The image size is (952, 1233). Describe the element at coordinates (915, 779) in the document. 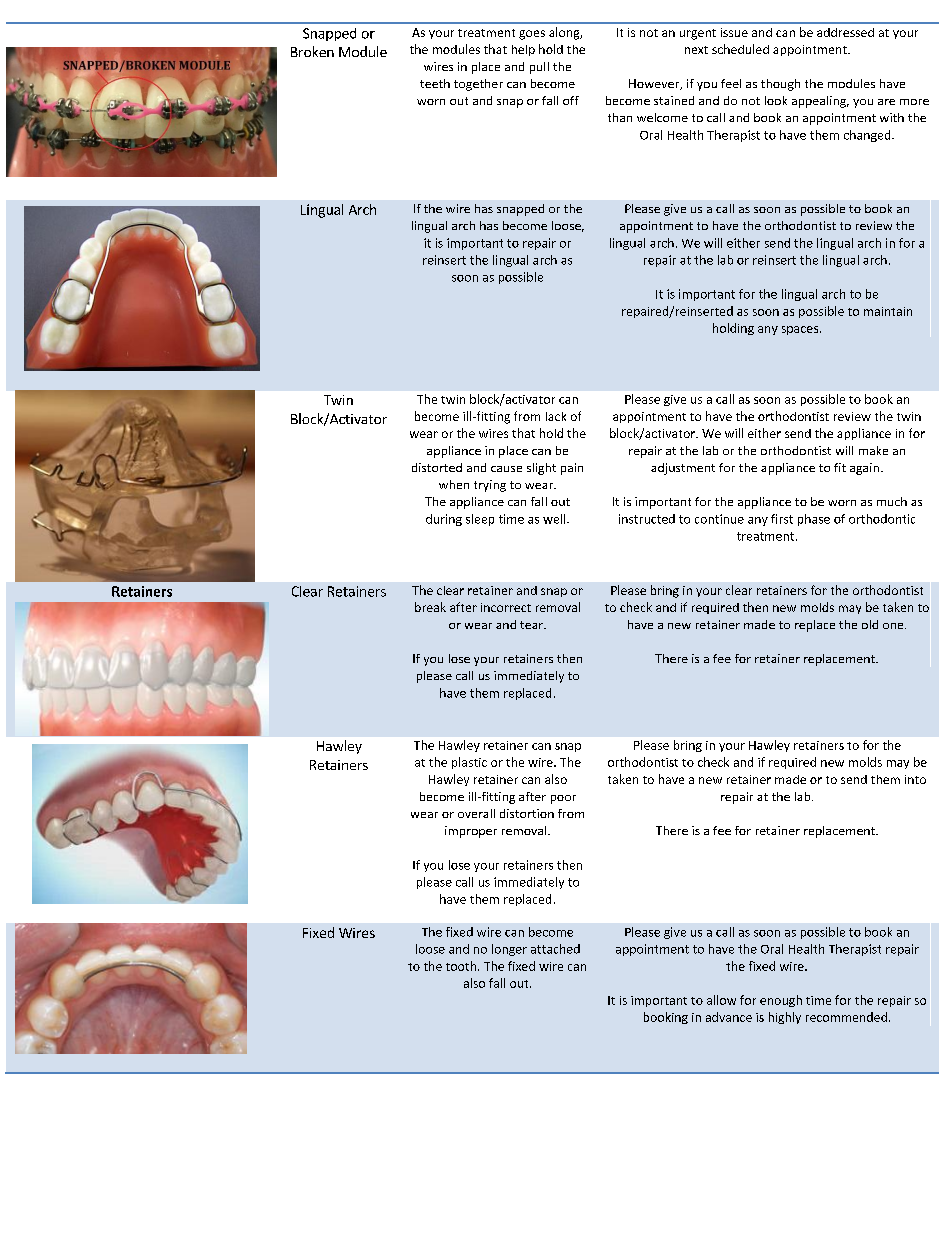

I see `into` at that location.
